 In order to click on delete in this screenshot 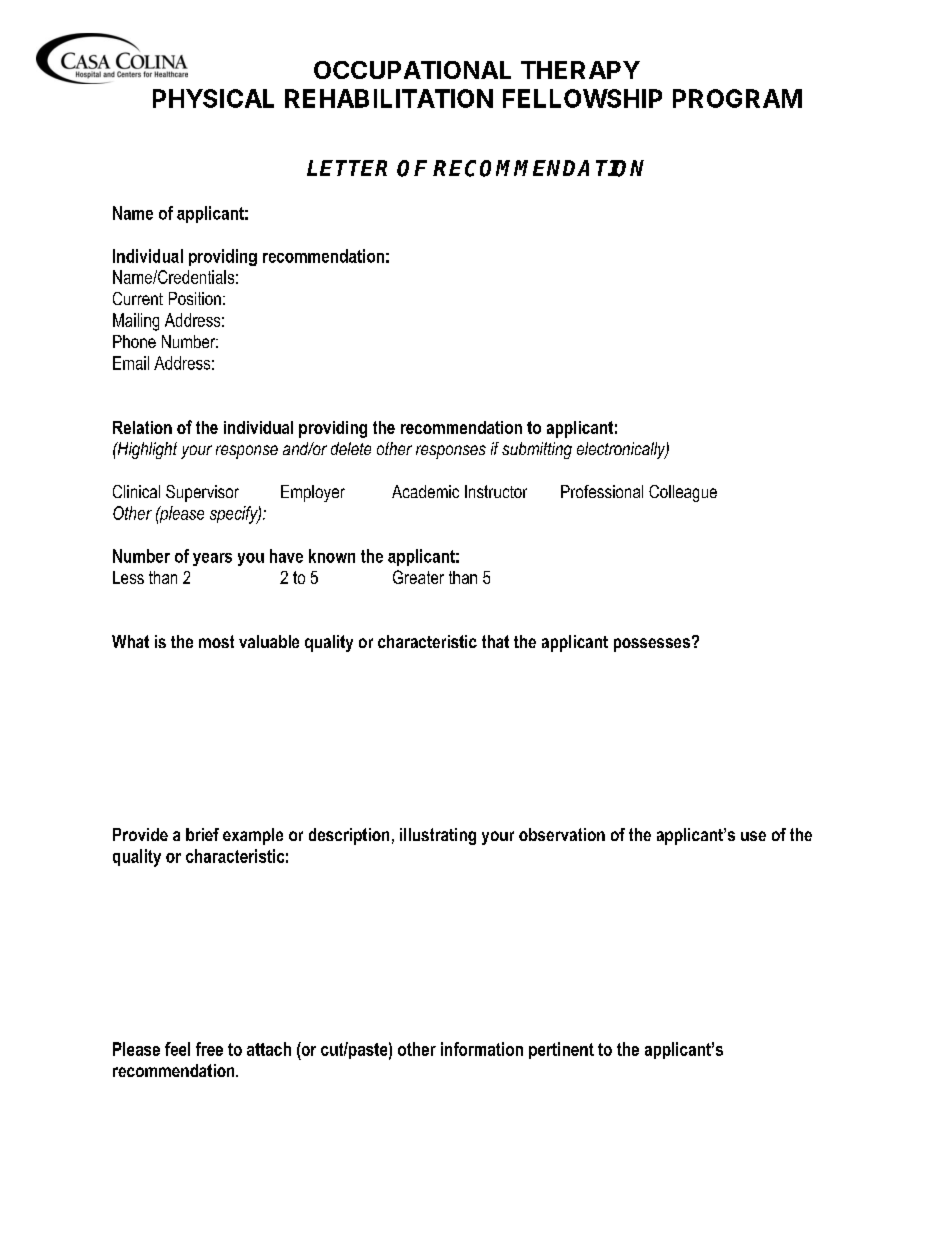, I will do `click(351, 448)`.
